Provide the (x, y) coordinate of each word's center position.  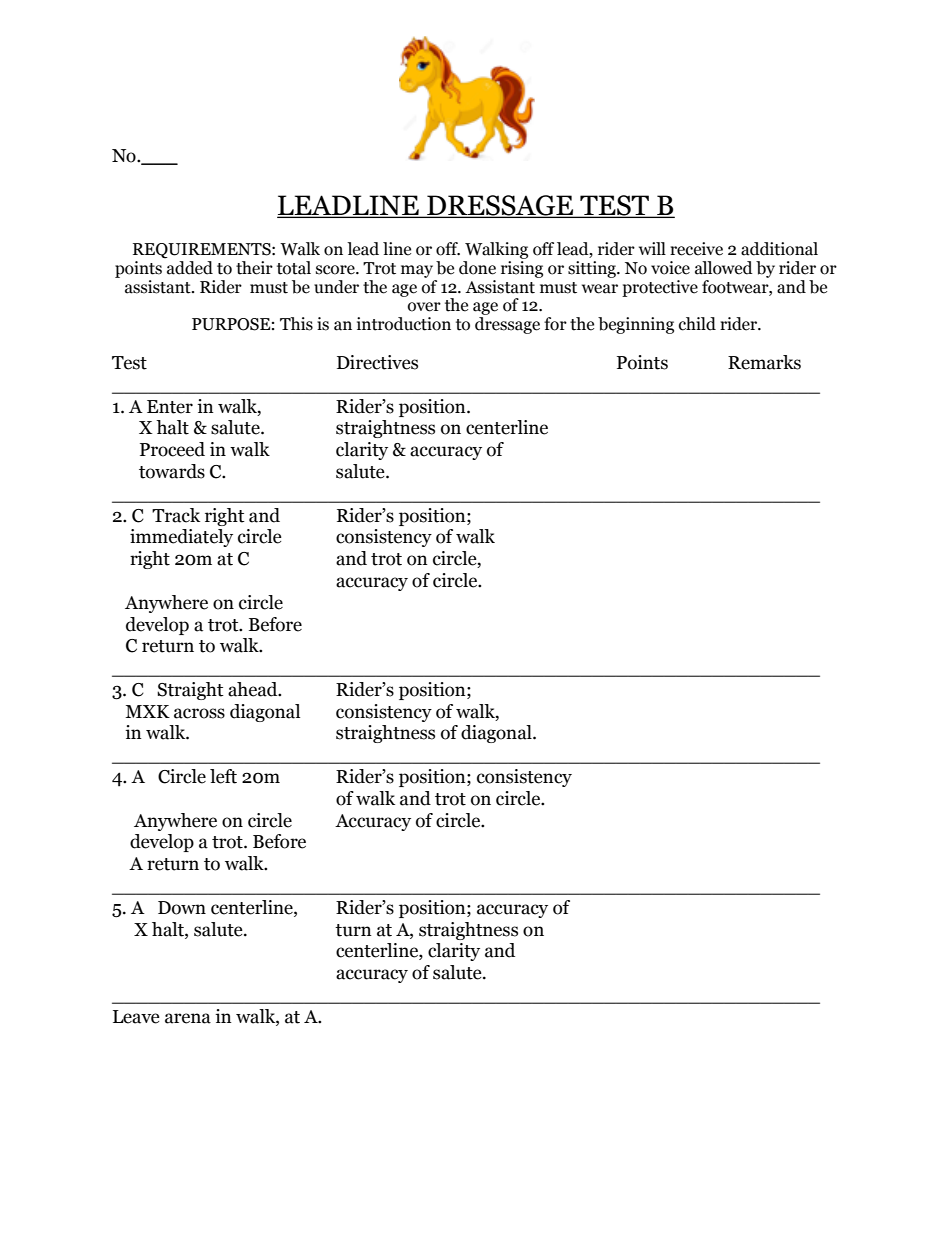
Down (182, 908)
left (223, 776)
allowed (724, 268)
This (296, 324)
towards (172, 471)
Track (176, 515)
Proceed (172, 449)
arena (188, 1018)
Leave (136, 1017)
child (697, 324)
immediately (181, 538)
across (199, 713)
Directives (377, 362)
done (477, 268)
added (190, 268)
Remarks (764, 362)
